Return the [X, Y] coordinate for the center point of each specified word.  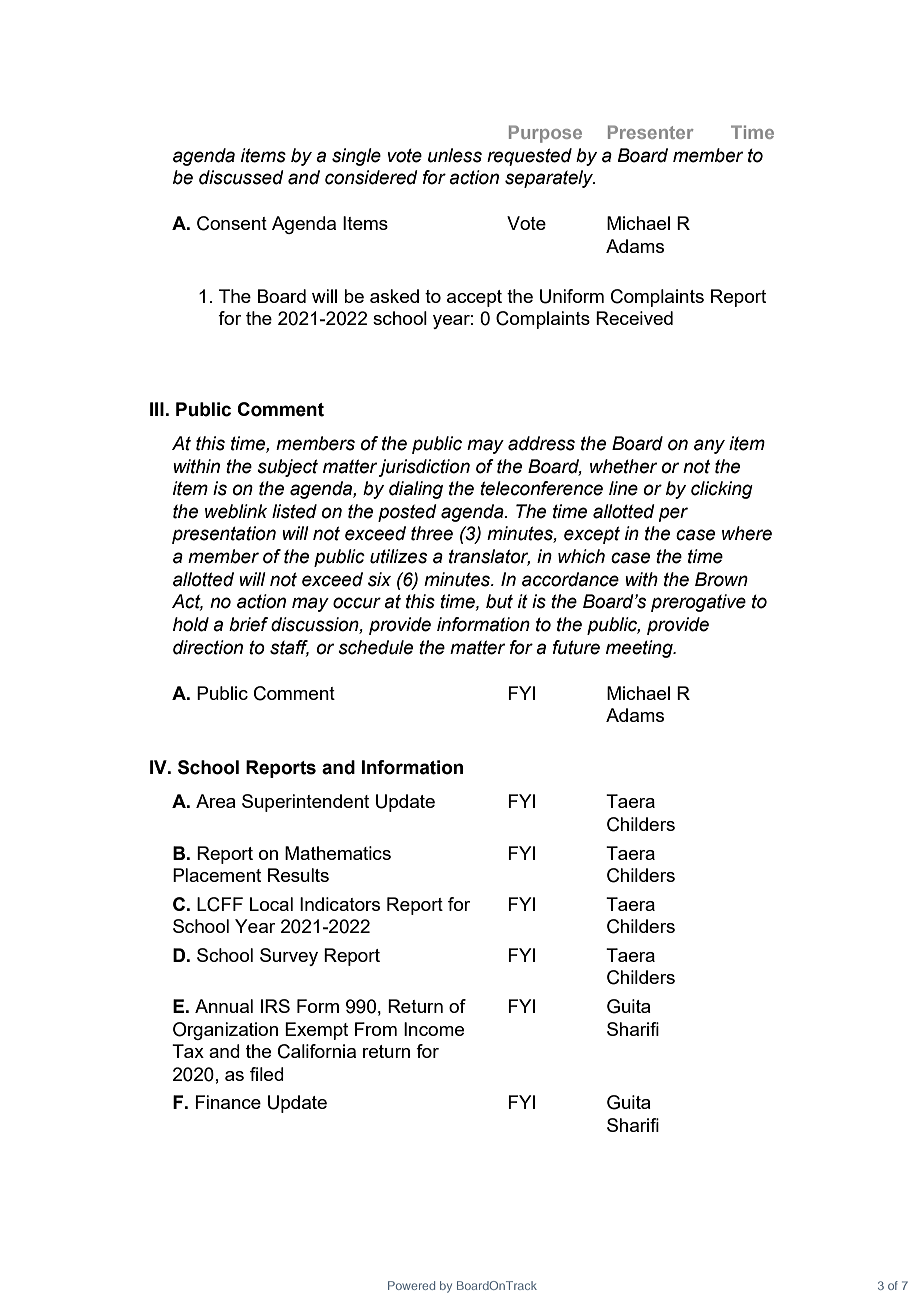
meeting [640, 649]
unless [455, 155]
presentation [224, 535]
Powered [411, 1285]
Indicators [340, 904]
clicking [722, 490]
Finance [228, 1102]
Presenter [650, 132]
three [432, 533]
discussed [241, 177]
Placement [217, 875]
